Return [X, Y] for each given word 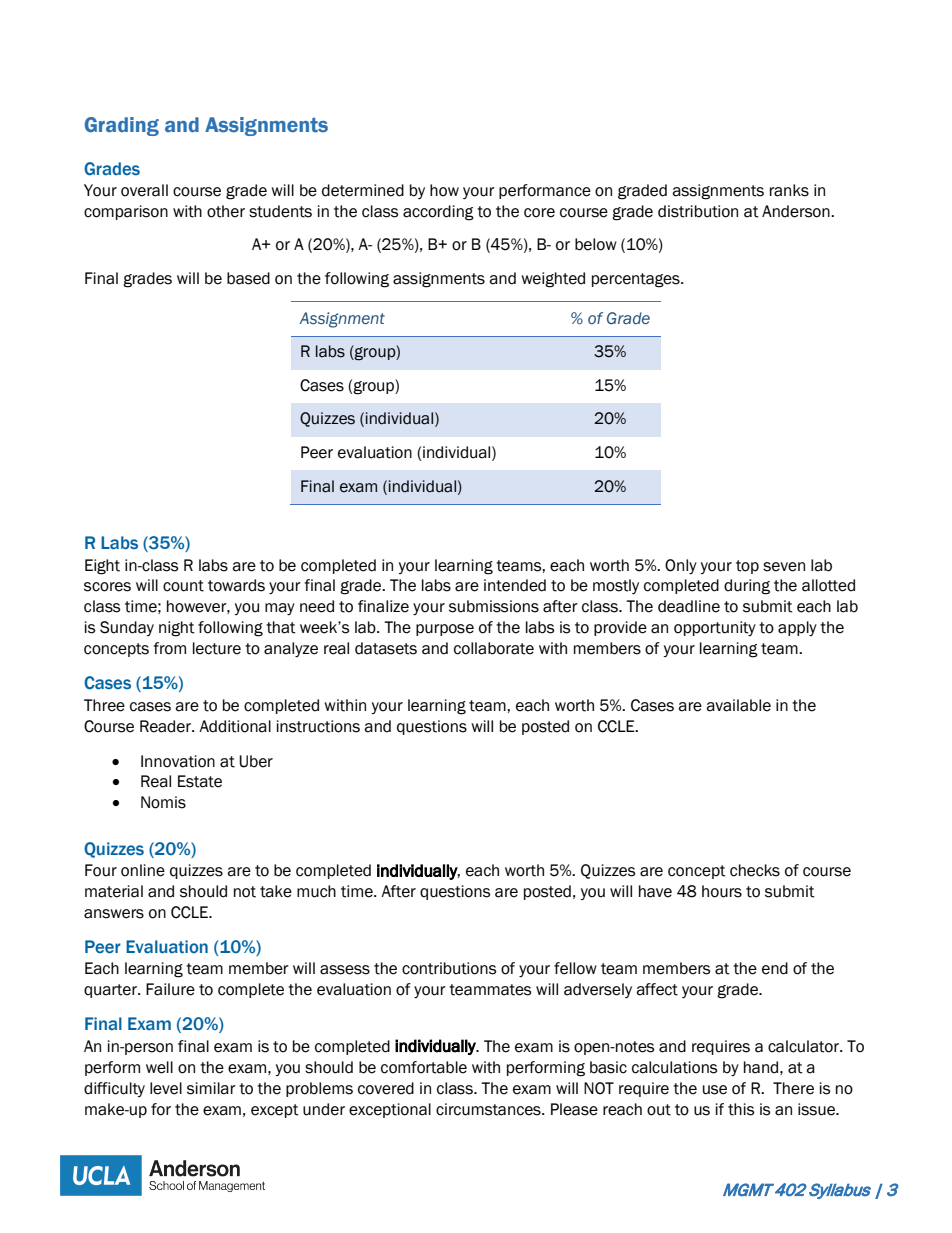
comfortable [424, 1067]
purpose [445, 630]
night [177, 629]
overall [144, 190]
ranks [789, 190]
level [166, 1088]
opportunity [715, 628]
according [438, 213]
